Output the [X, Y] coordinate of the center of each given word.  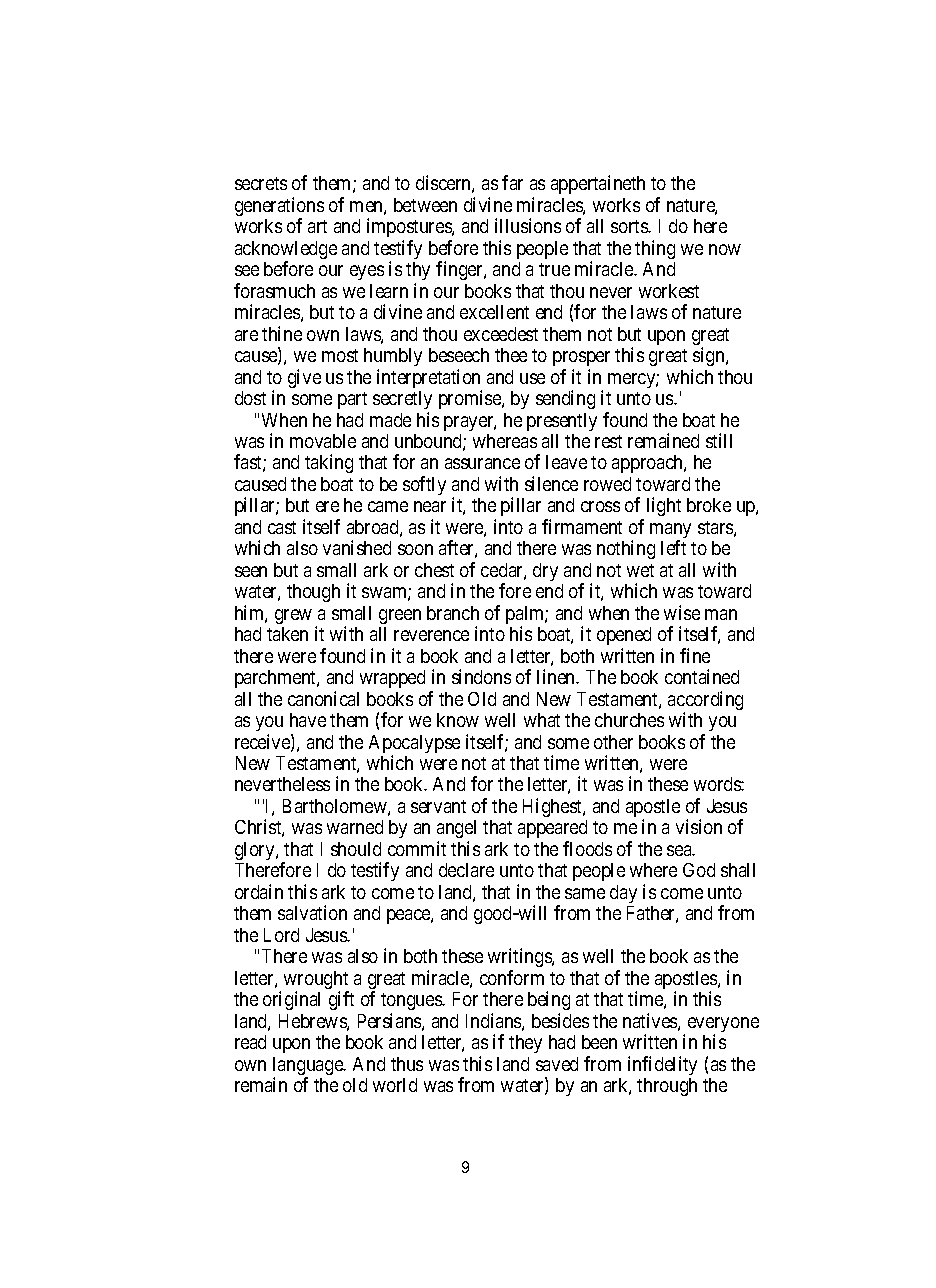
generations [279, 208]
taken [287, 634]
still [719, 440]
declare [466, 870]
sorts [630, 226]
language [309, 1067]
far [512, 182]
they [525, 1044]
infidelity [662, 1065]
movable [323, 441]
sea [680, 850]
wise [682, 612]
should [356, 849]
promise [471, 399]
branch [453, 613]
